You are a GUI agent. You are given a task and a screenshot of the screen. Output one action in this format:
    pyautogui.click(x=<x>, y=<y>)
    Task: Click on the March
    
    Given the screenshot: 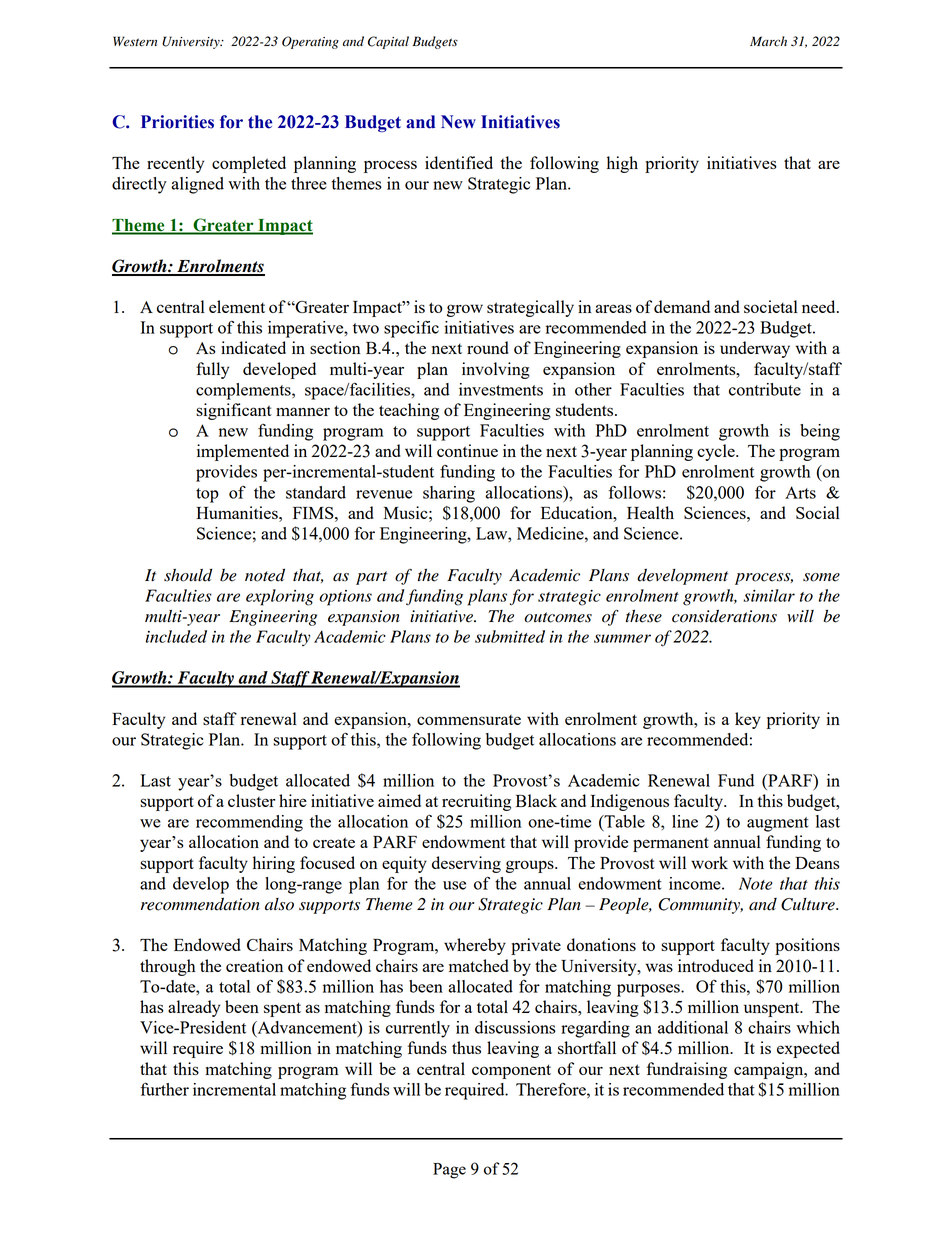 What is the action you would take?
    pyautogui.click(x=768, y=41)
